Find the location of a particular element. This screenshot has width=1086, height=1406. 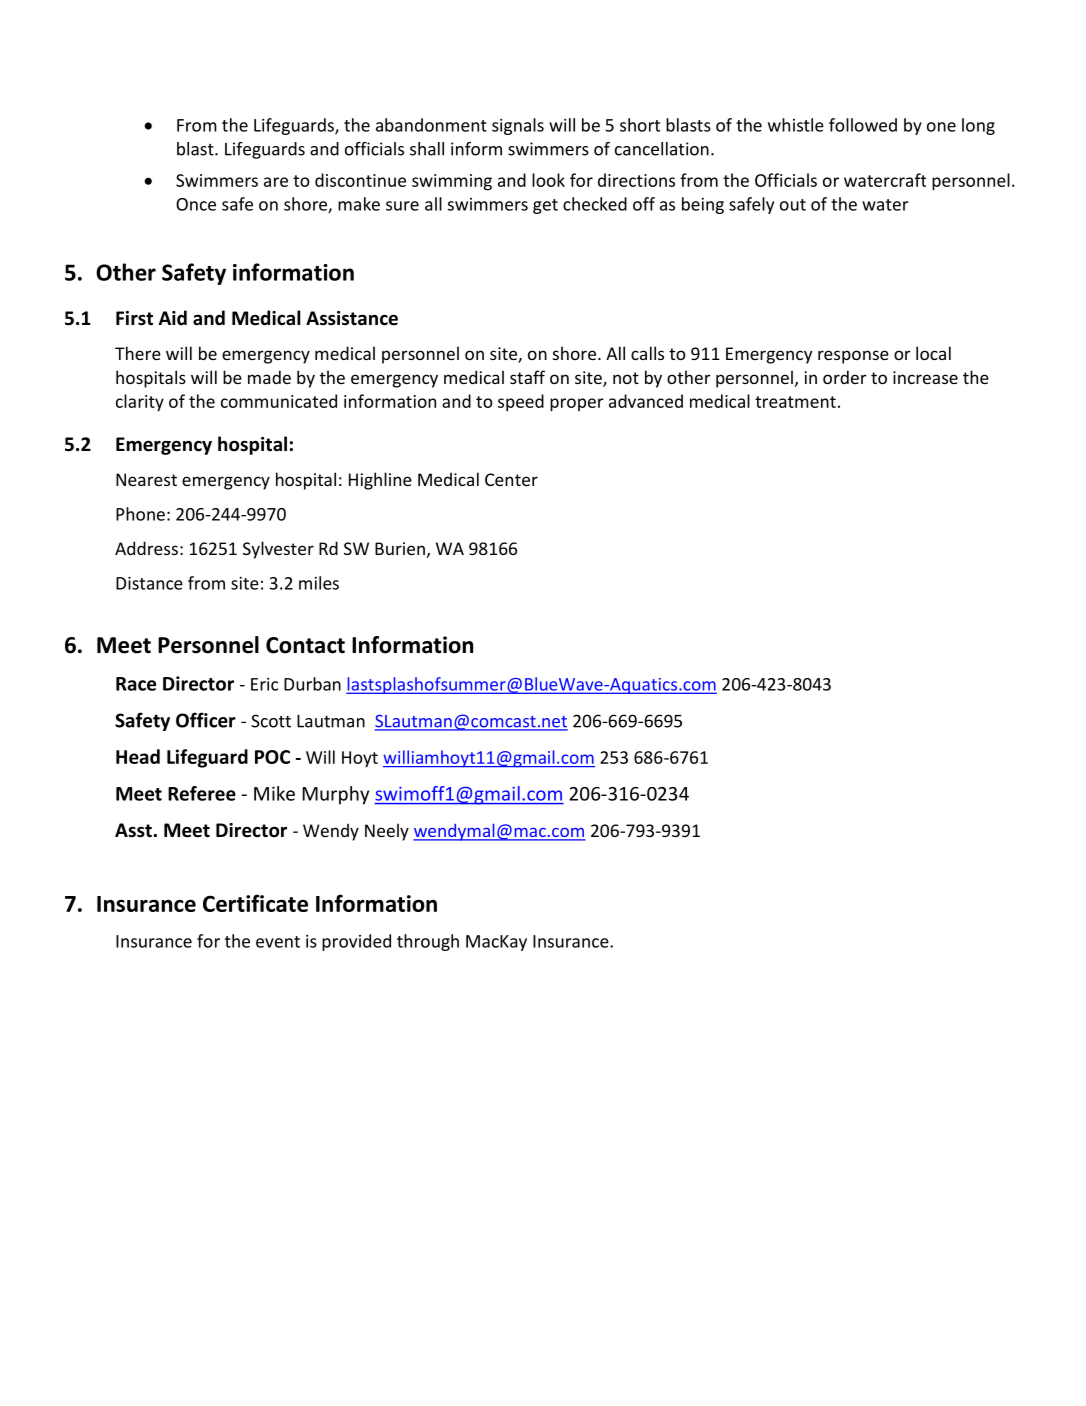

signals is located at coordinates (518, 126).
